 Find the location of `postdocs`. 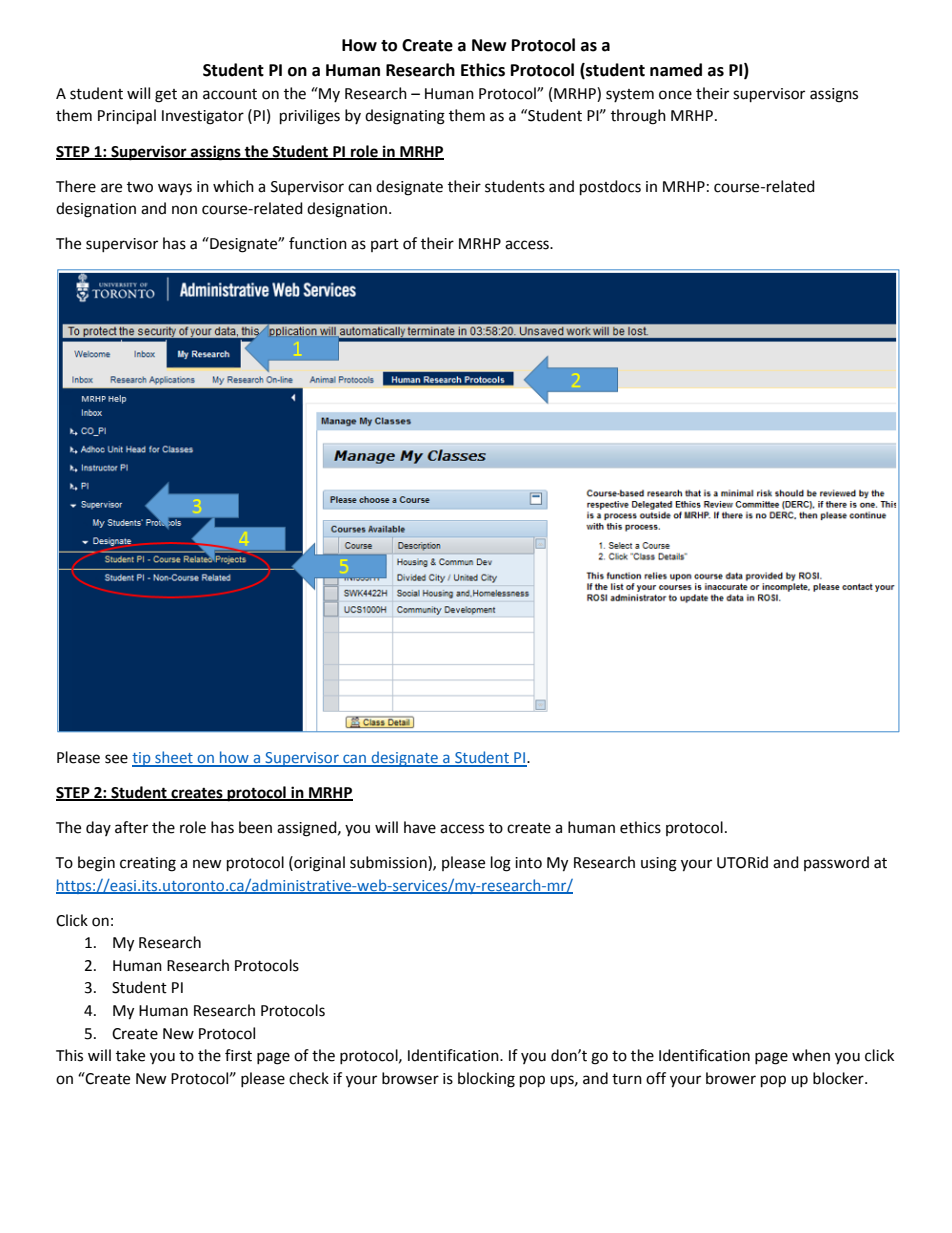

postdocs is located at coordinates (610, 188).
